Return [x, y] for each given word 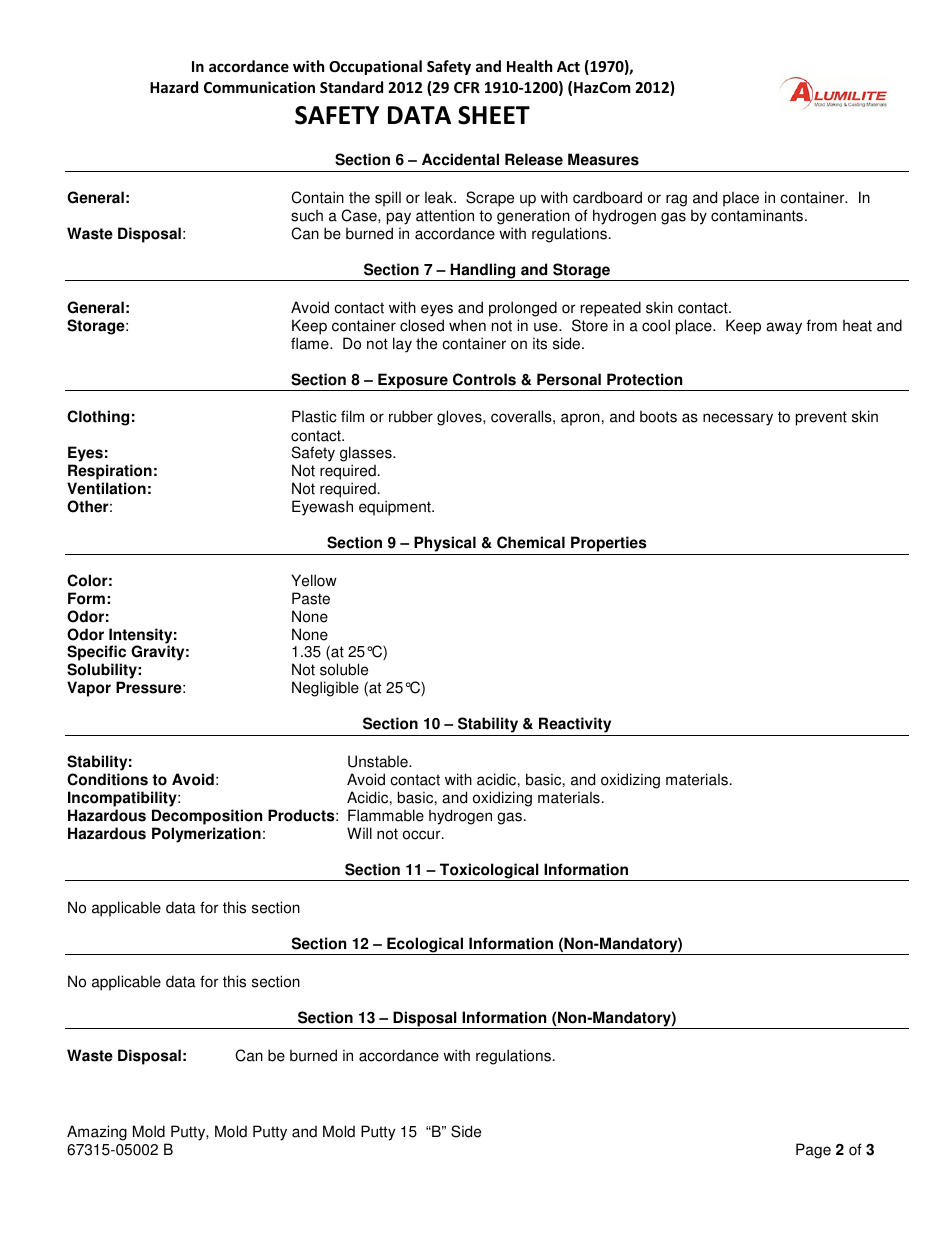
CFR [467, 87]
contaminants [758, 215]
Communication [259, 87]
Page [813, 1151]
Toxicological [489, 872]
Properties [609, 544]
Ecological [425, 946]
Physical [445, 544]
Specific [96, 654]
